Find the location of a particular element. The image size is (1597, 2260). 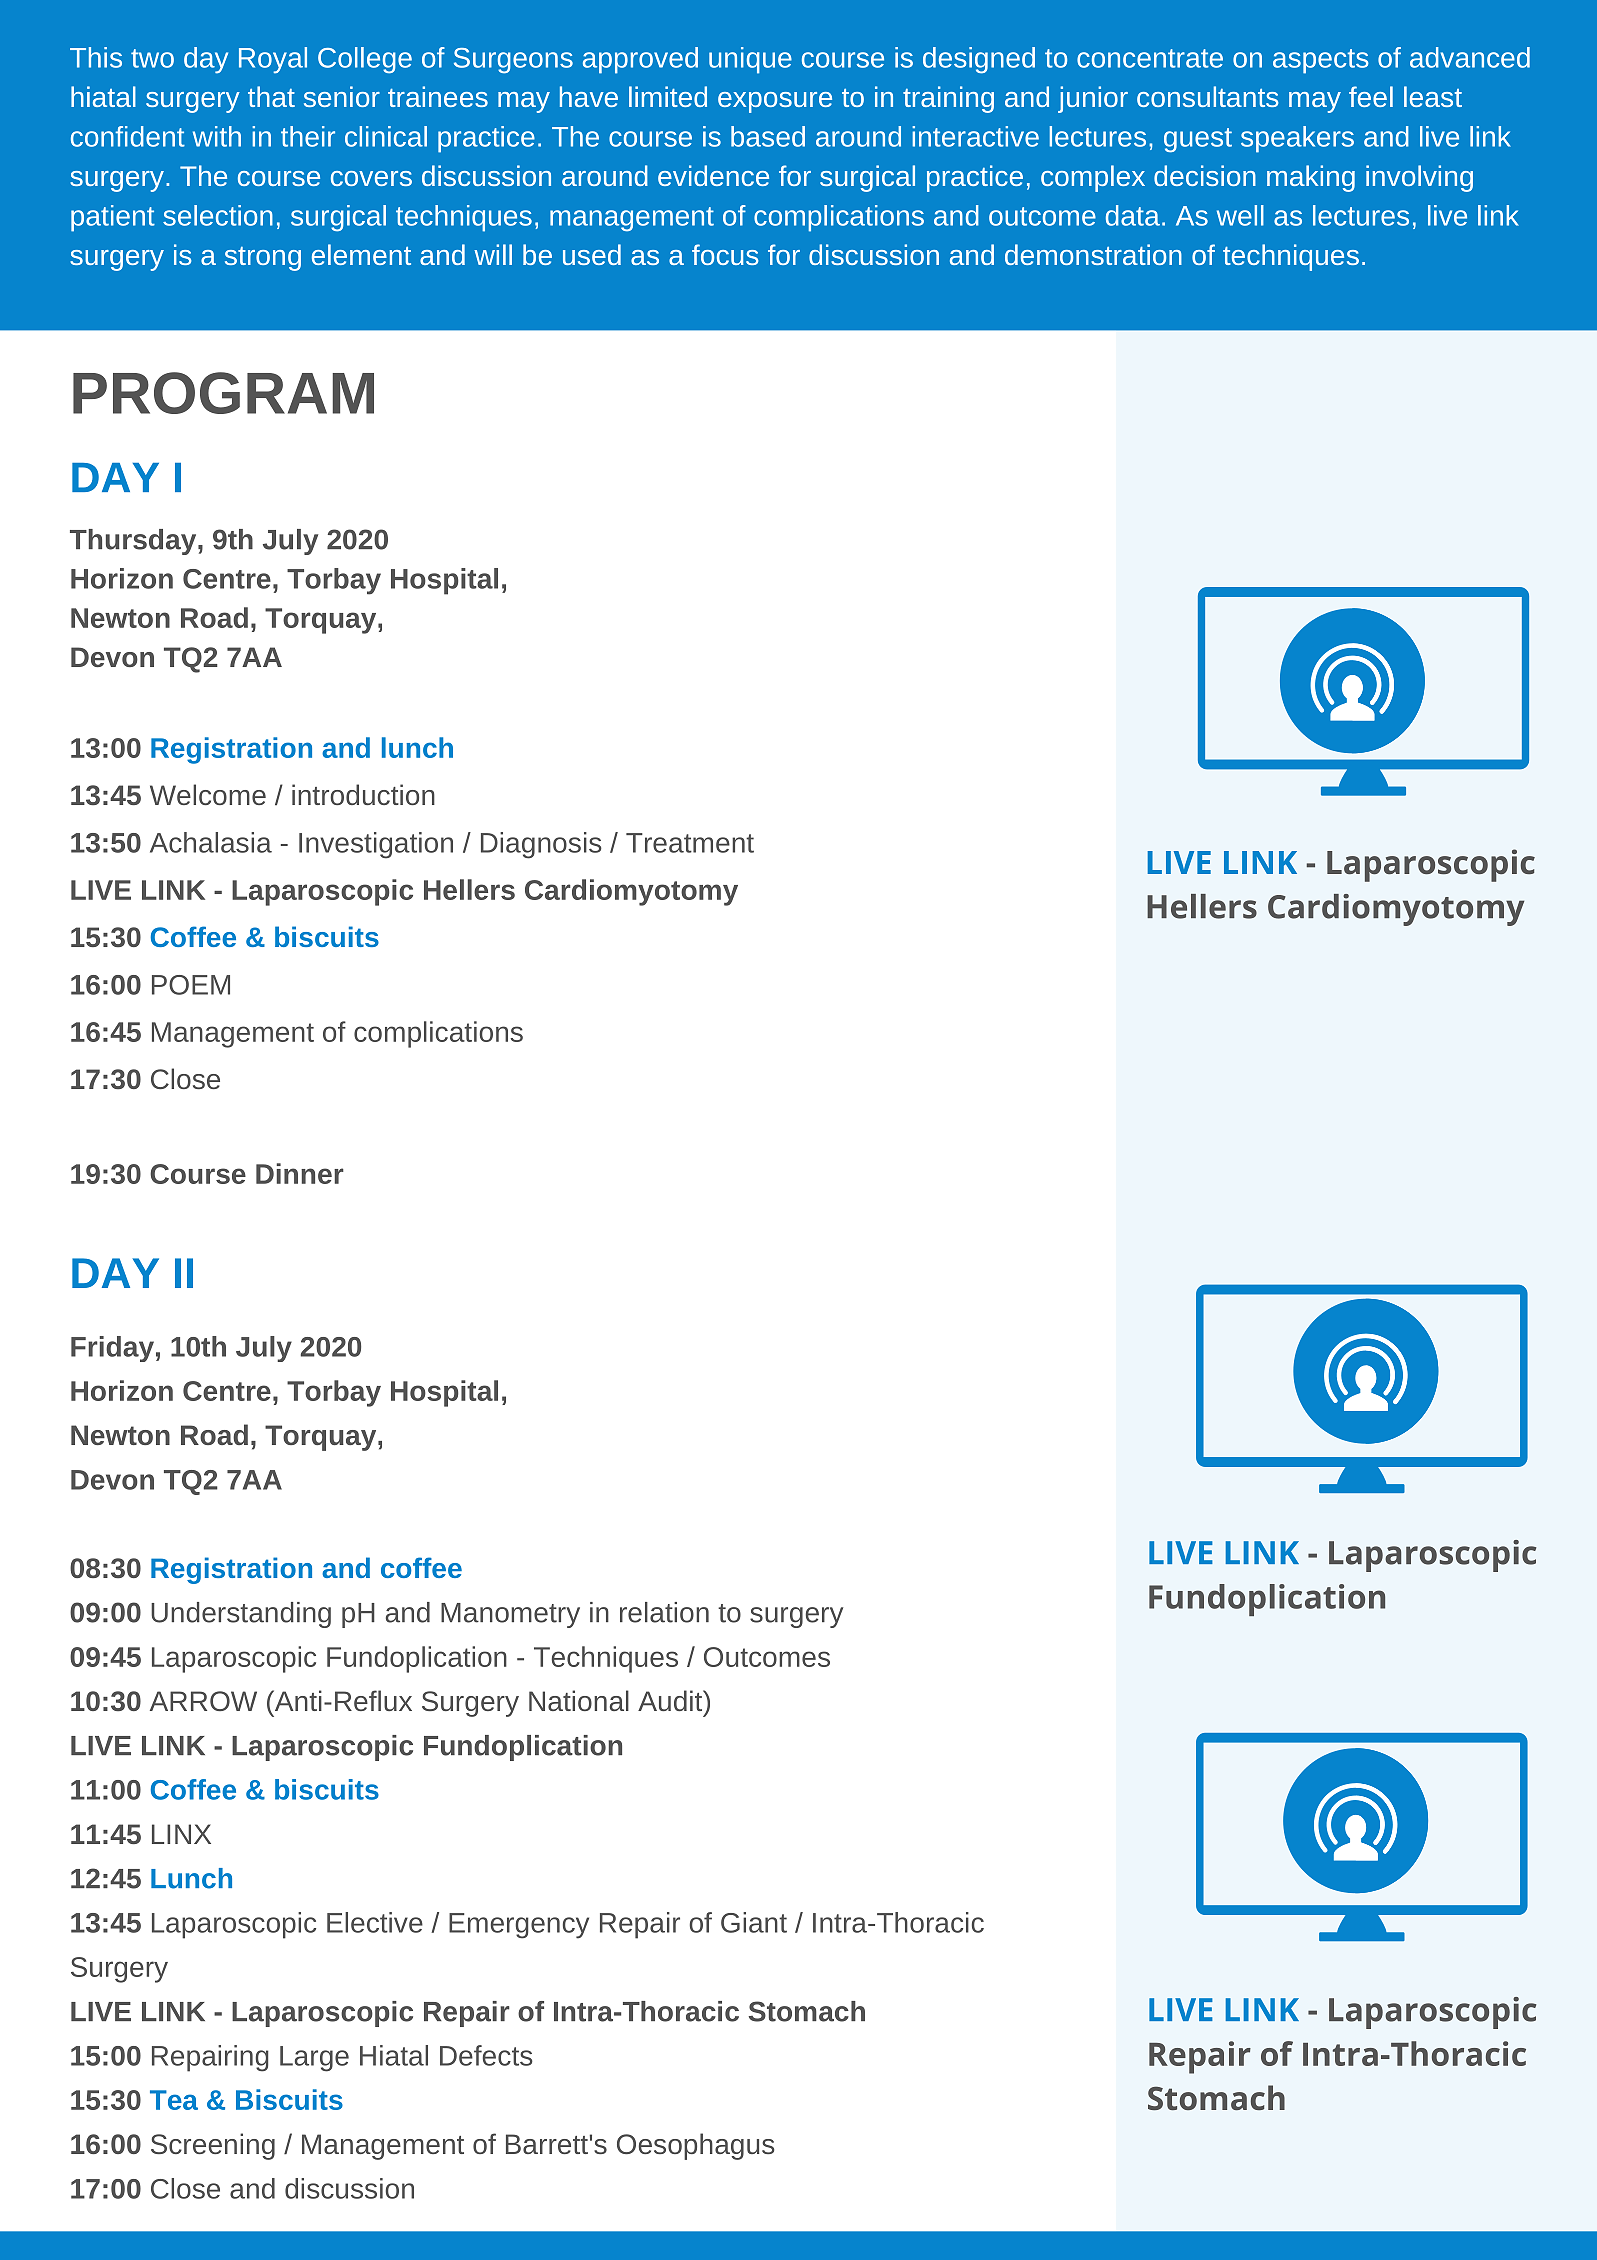

exposure is located at coordinates (775, 102).
